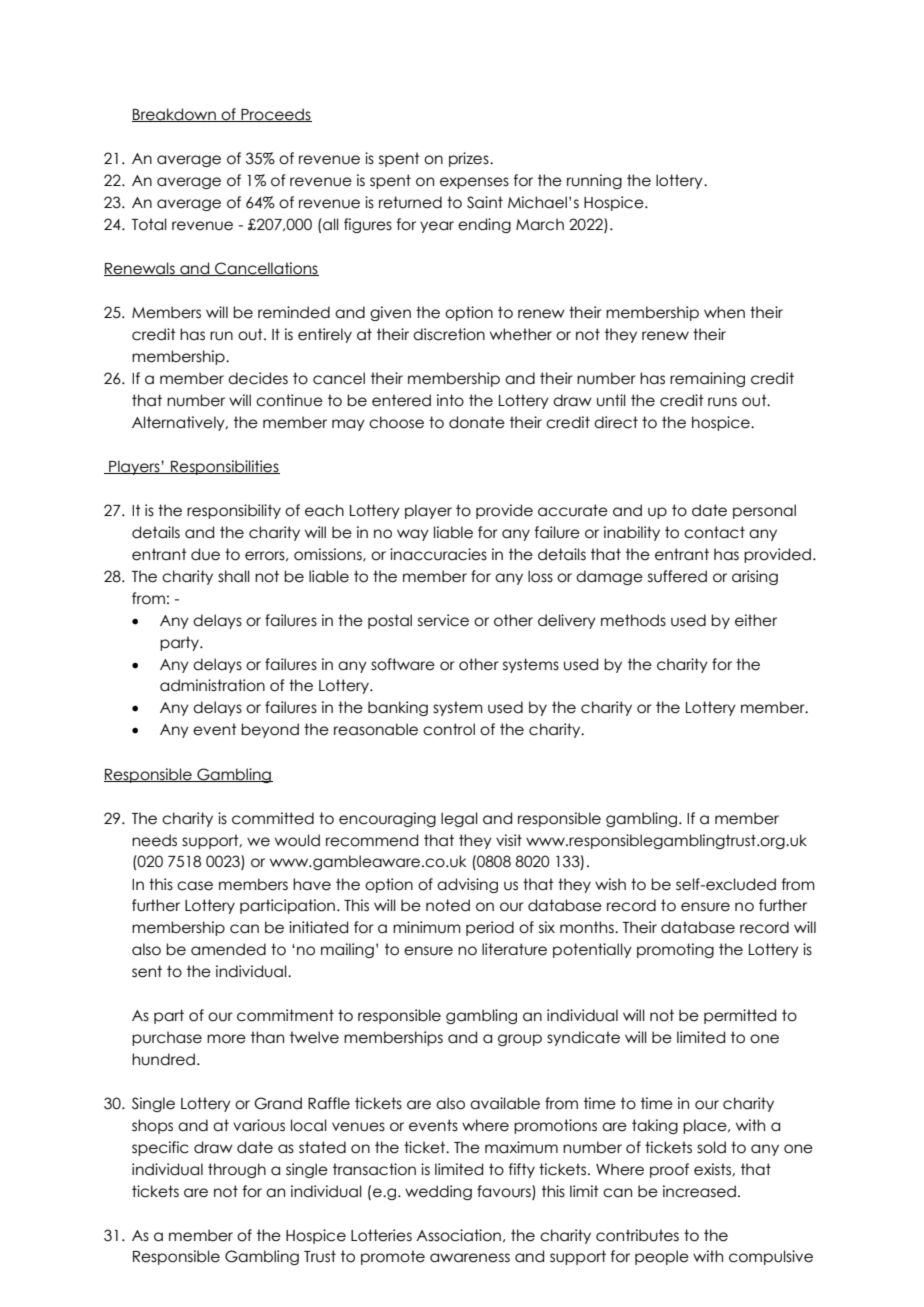 The height and width of the image is (1307, 924). What do you see at coordinates (699, 1191) in the image?
I see `increased` at bounding box center [699, 1191].
